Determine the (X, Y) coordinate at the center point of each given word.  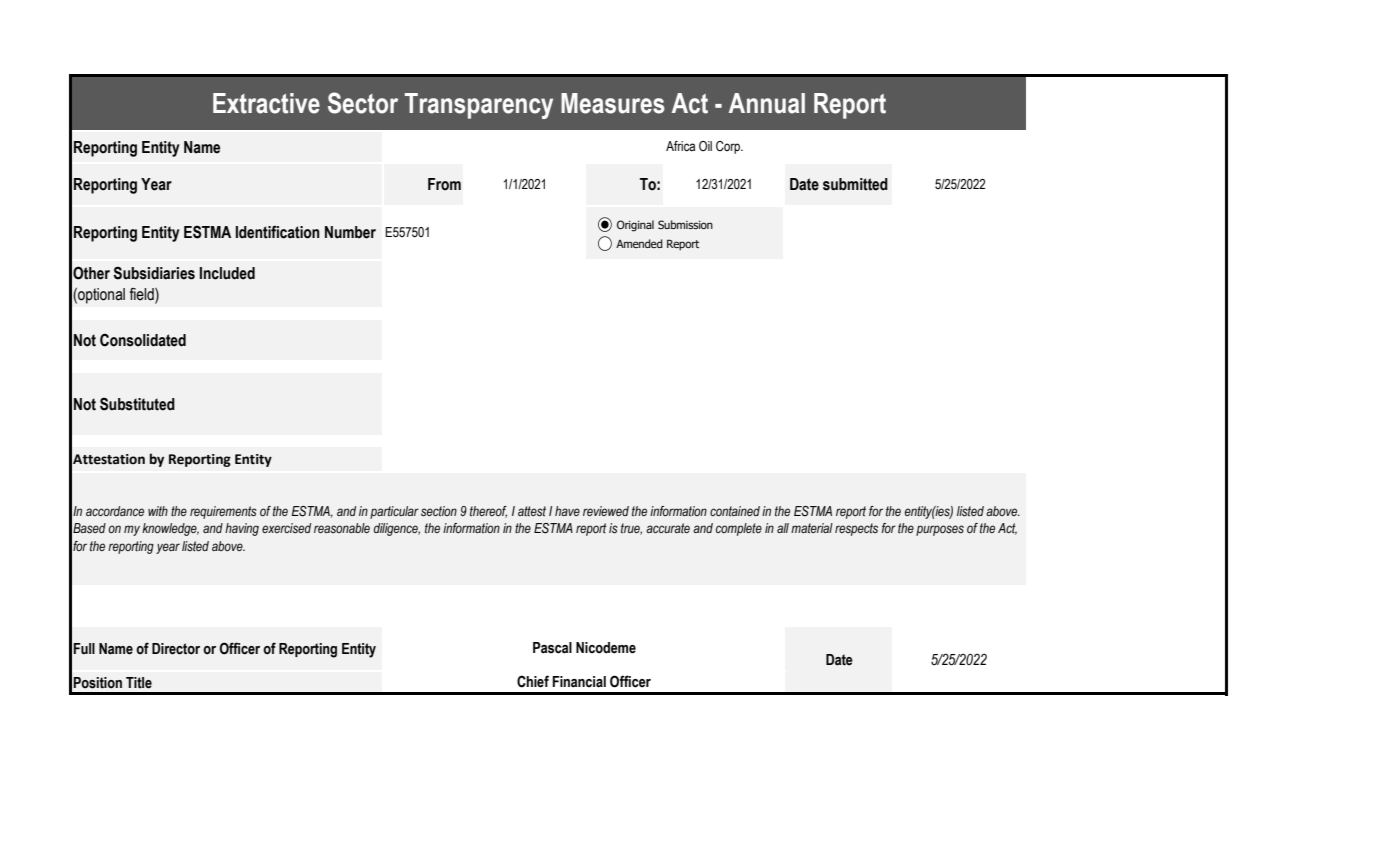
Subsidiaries (154, 273)
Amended (639, 243)
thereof (488, 512)
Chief (533, 681)
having (242, 529)
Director (176, 649)
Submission (685, 224)
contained (735, 511)
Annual (767, 103)
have (567, 511)
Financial (579, 682)
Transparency (479, 106)
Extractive (266, 103)
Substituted (137, 404)
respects (856, 529)
